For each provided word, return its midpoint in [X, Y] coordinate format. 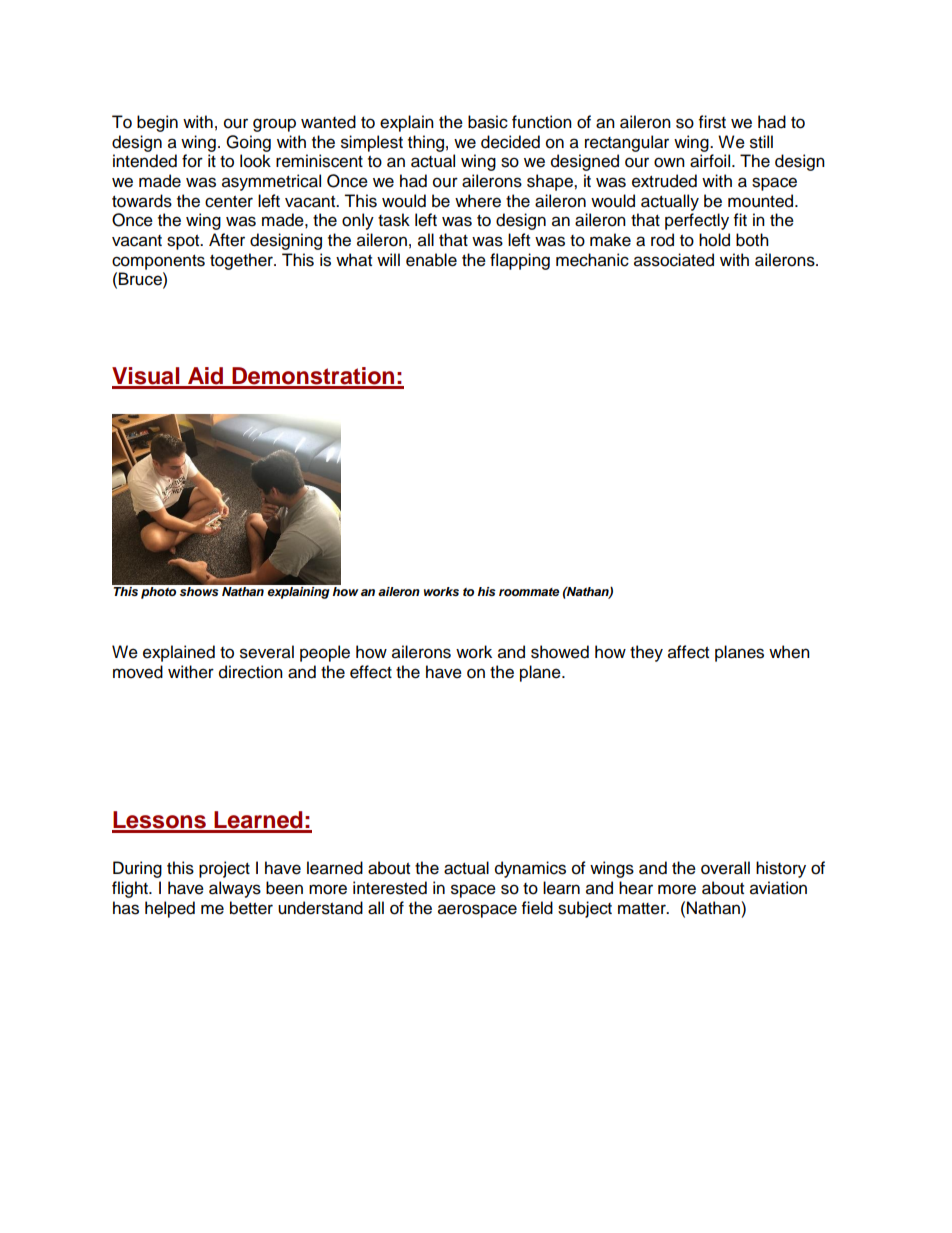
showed [560, 652]
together [242, 261]
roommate [529, 592]
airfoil [710, 161]
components [158, 262]
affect [688, 652]
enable [431, 260]
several [267, 652]
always [235, 889]
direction [251, 672]
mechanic [592, 260]
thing [426, 143]
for [192, 161]
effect [371, 672]
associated [674, 260]
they [646, 653]
